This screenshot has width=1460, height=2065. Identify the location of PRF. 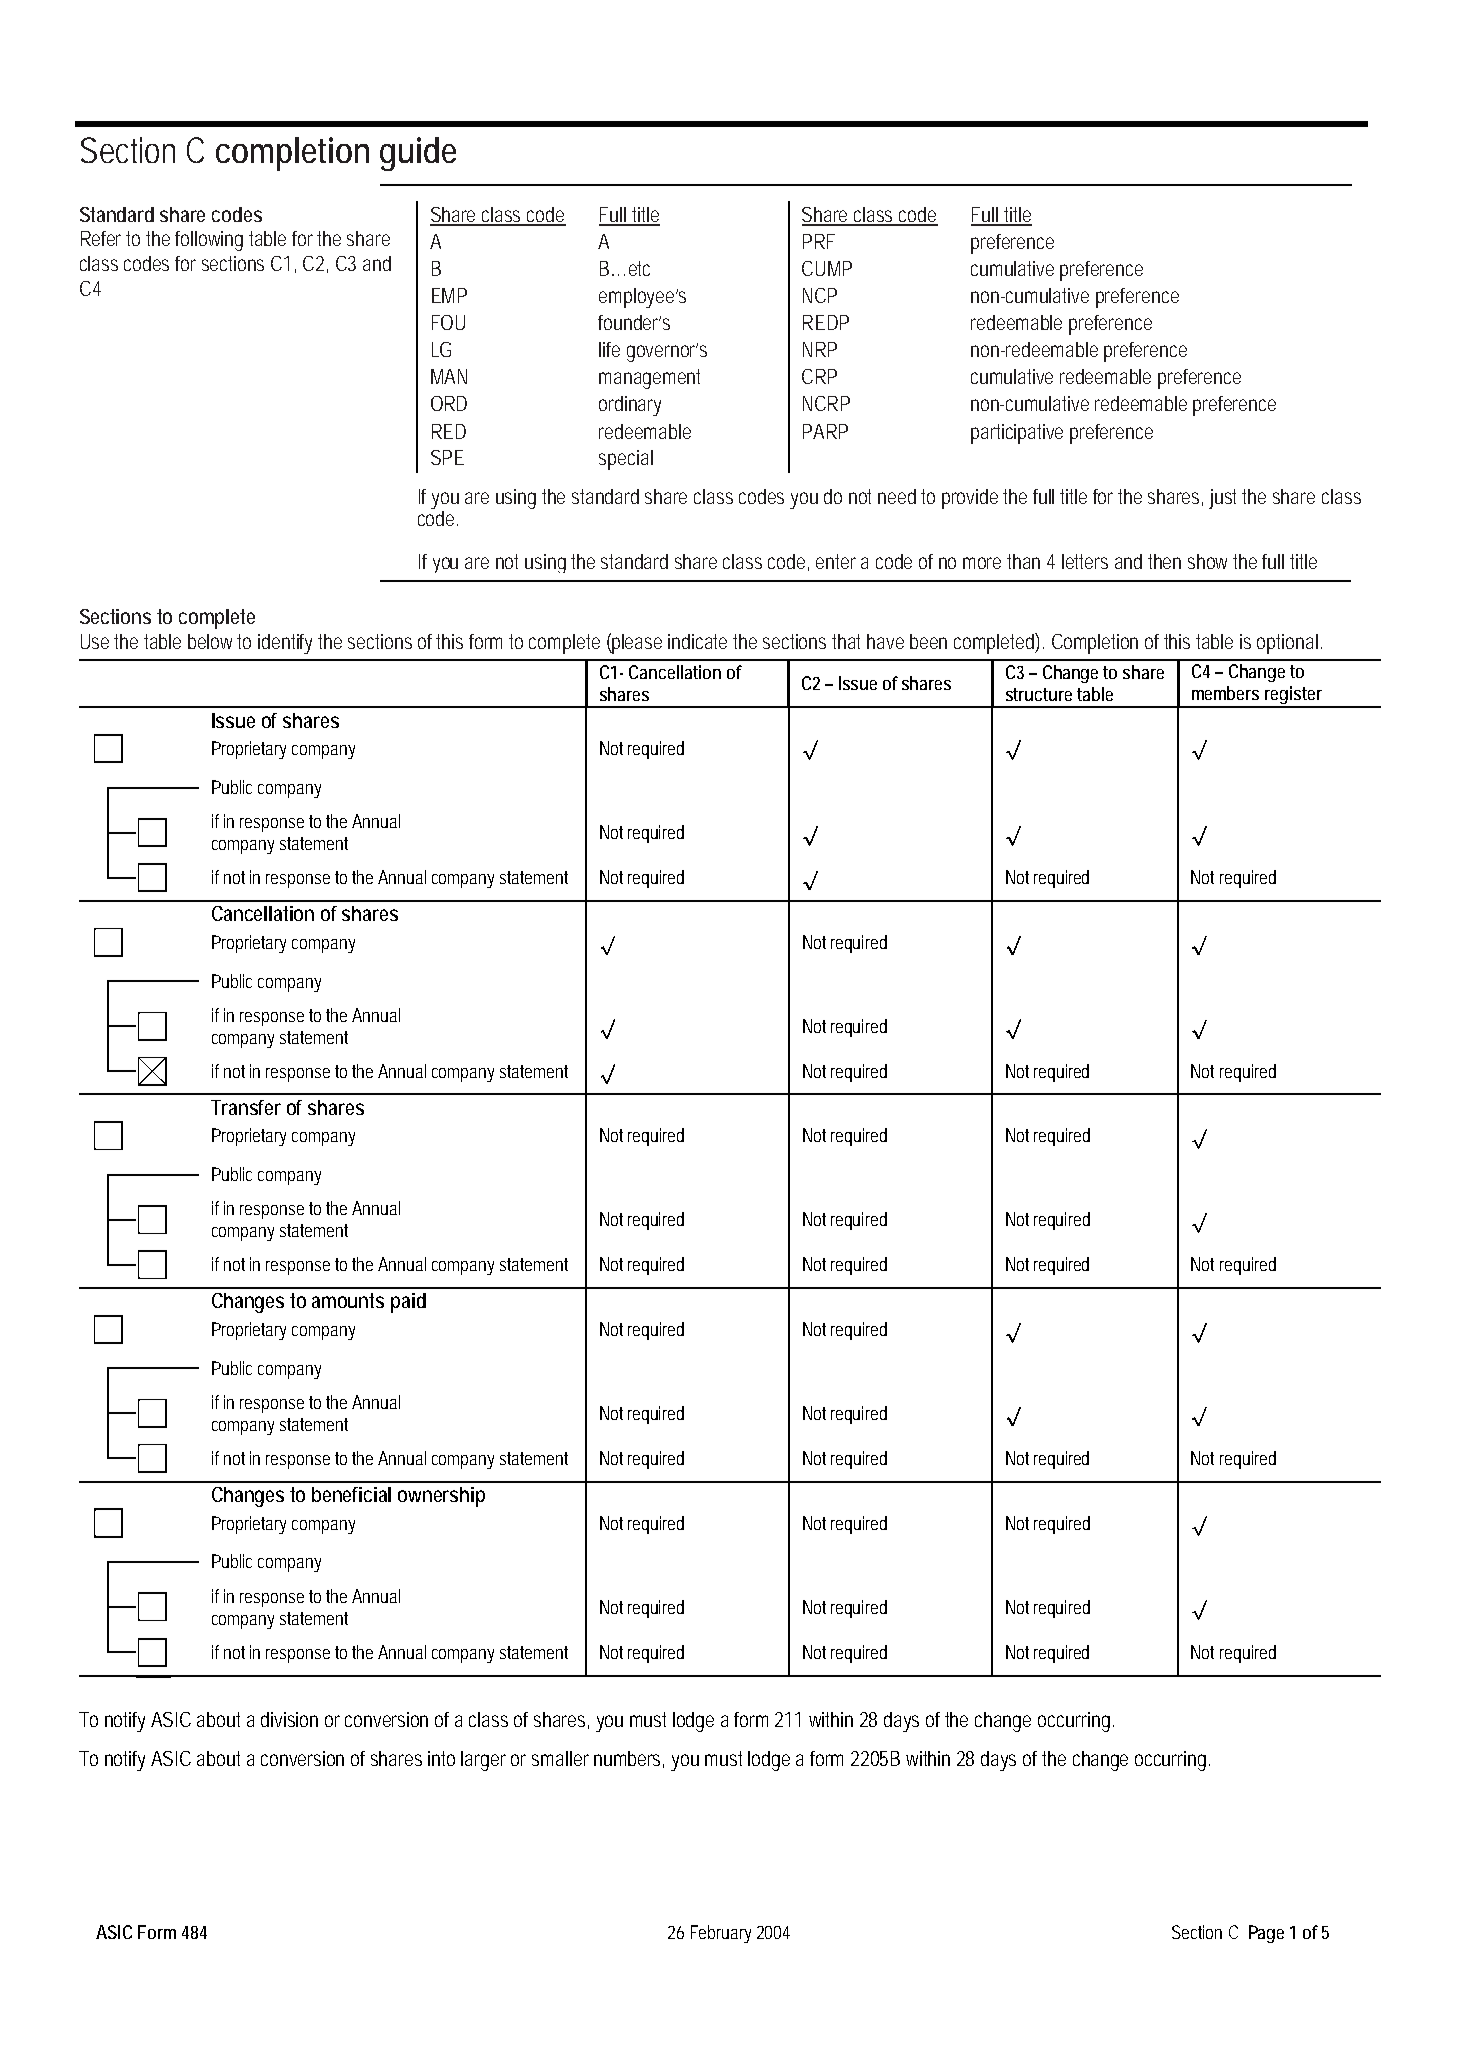
(819, 241).
